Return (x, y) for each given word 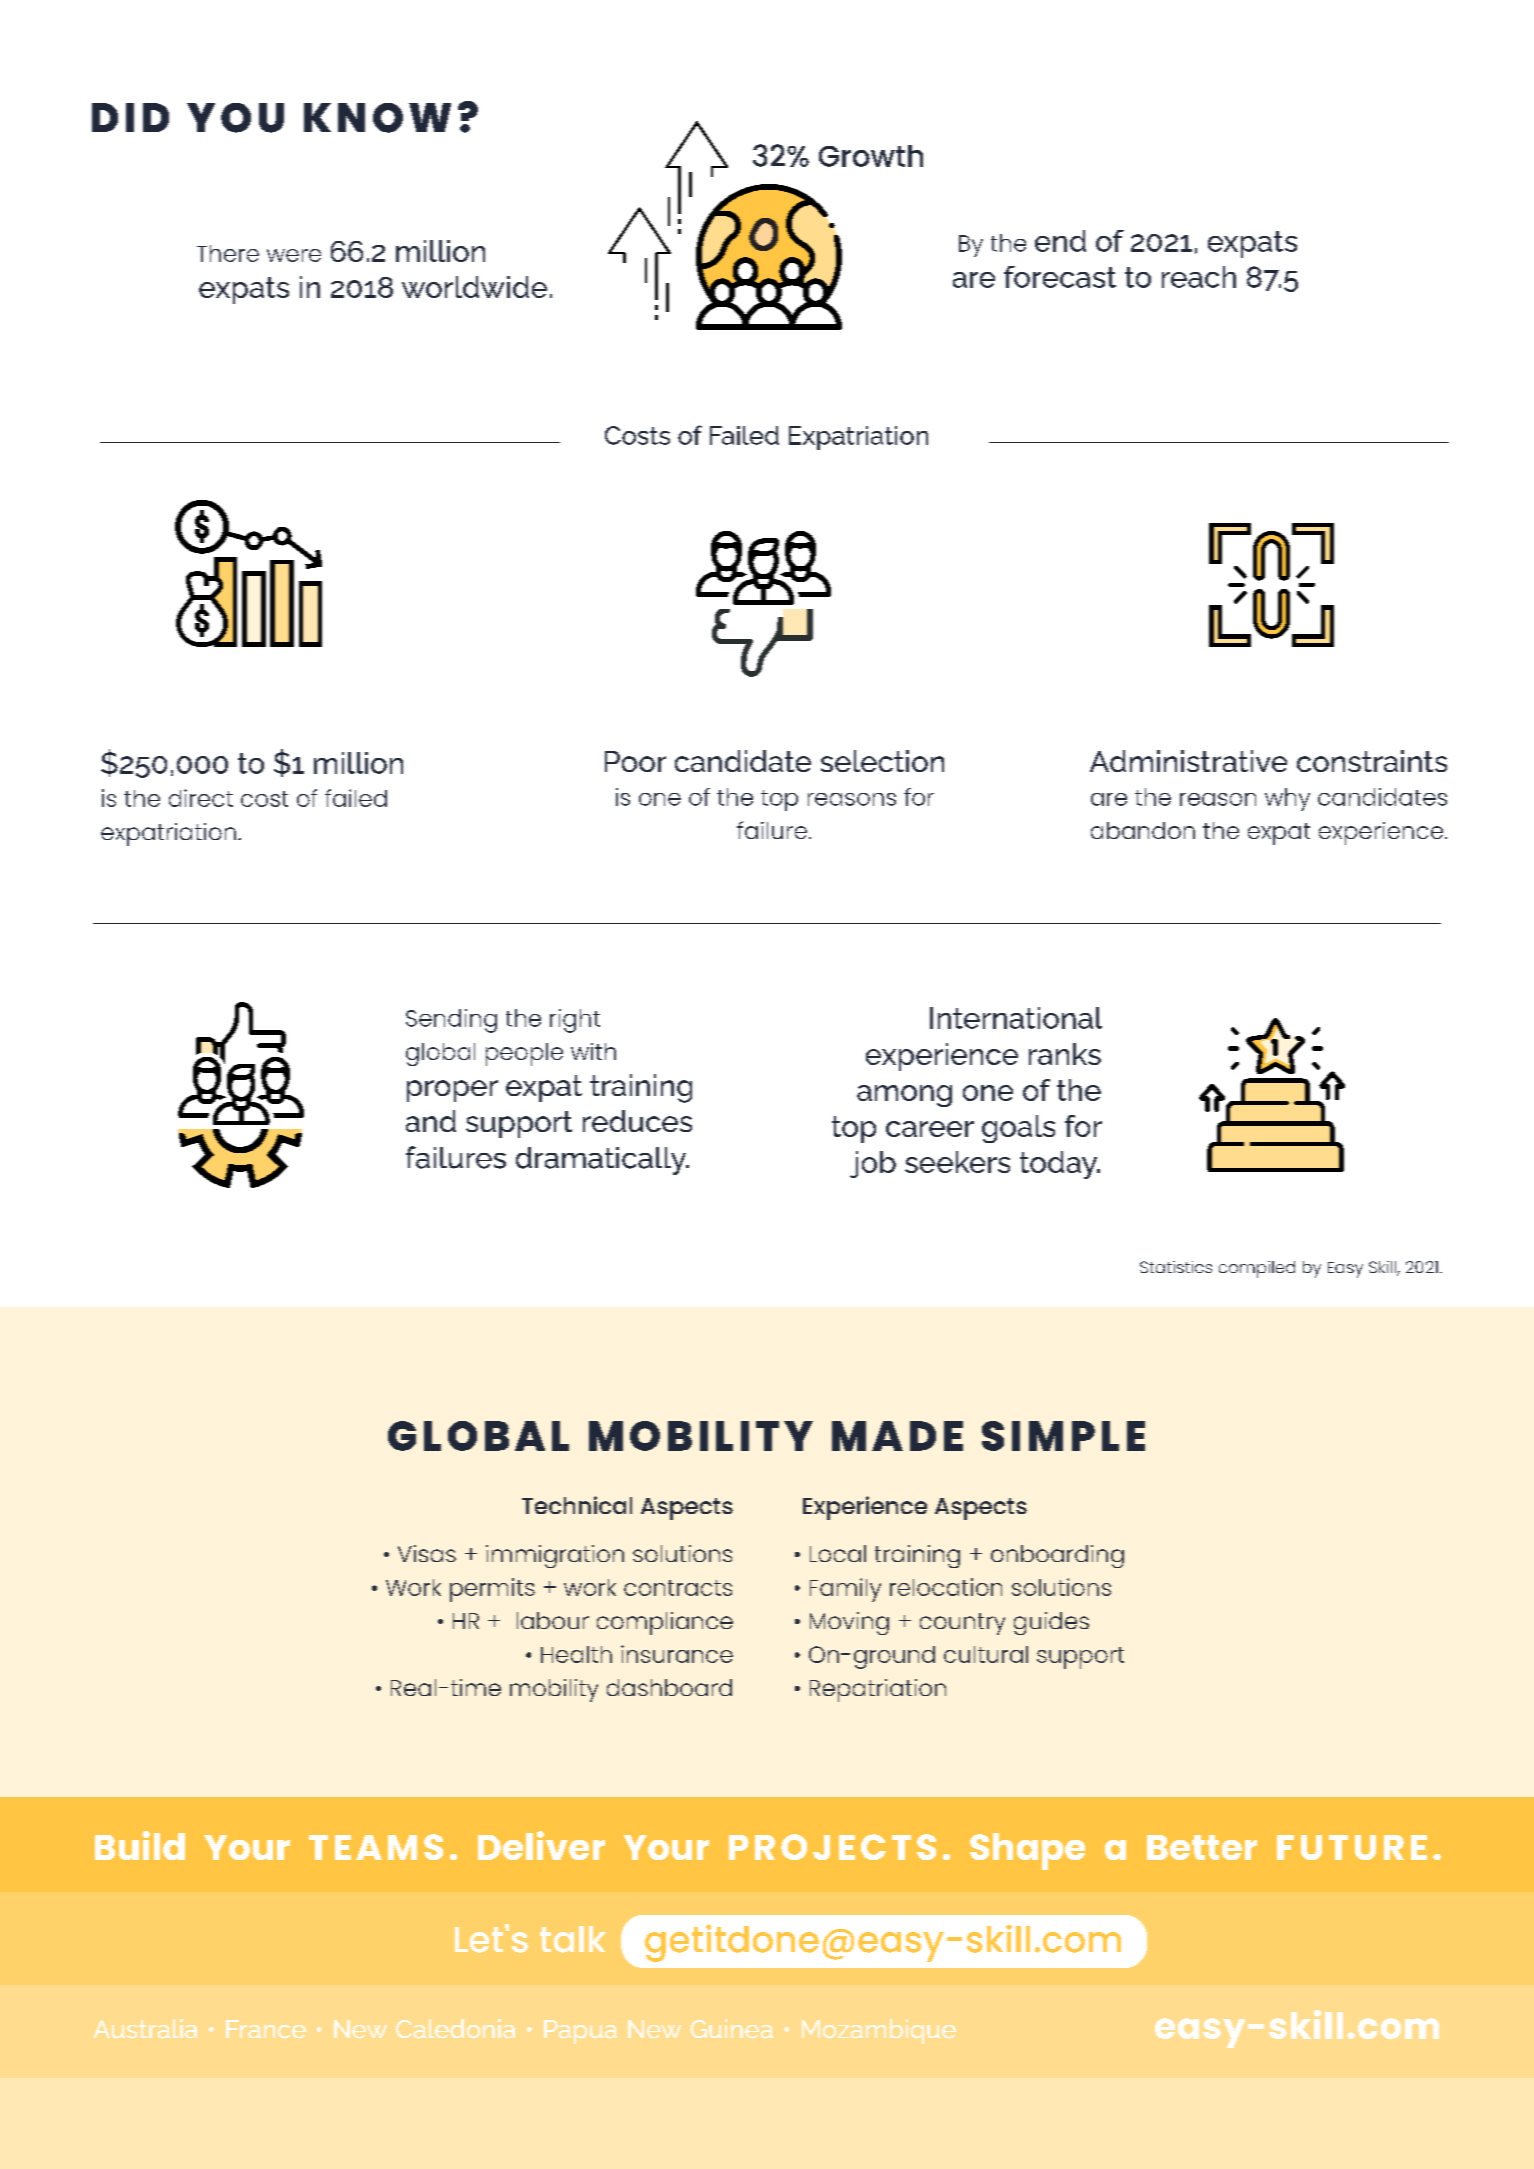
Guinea (731, 2029)
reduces (637, 1121)
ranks (1065, 1054)
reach (1199, 277)
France (266, 2029)
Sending (451, 1021)
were (294, 255)
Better (1202, 1847)
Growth (871, 156)
